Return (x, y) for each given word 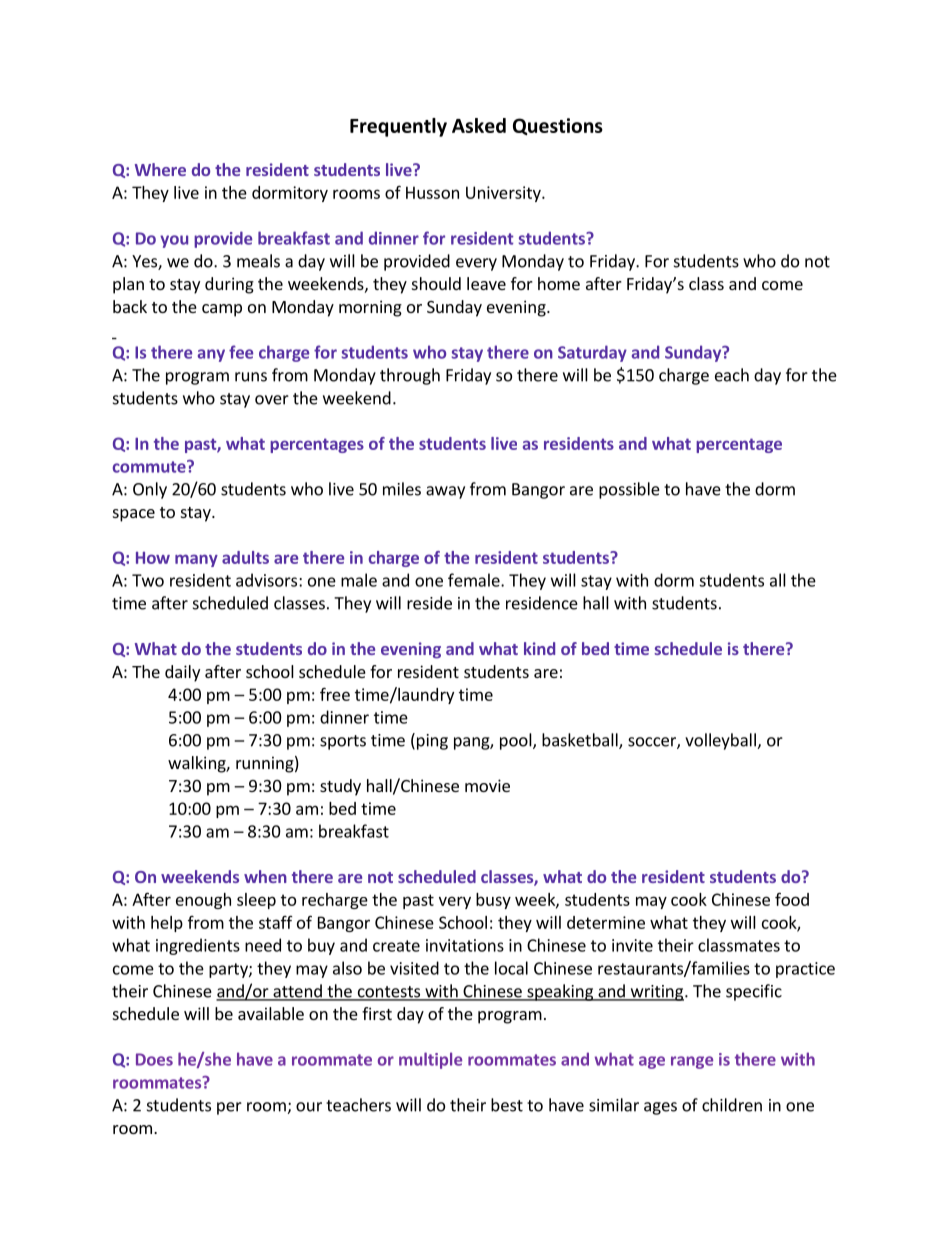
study (340, 787)
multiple (430, 1060)
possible (629, 490)
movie (487, 785)
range (692, 1062)
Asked (479, 125)
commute (150, 466)
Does (154, 1059)
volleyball (721, 741)
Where (160, 169)
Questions (558, 126)
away (445, 492)
